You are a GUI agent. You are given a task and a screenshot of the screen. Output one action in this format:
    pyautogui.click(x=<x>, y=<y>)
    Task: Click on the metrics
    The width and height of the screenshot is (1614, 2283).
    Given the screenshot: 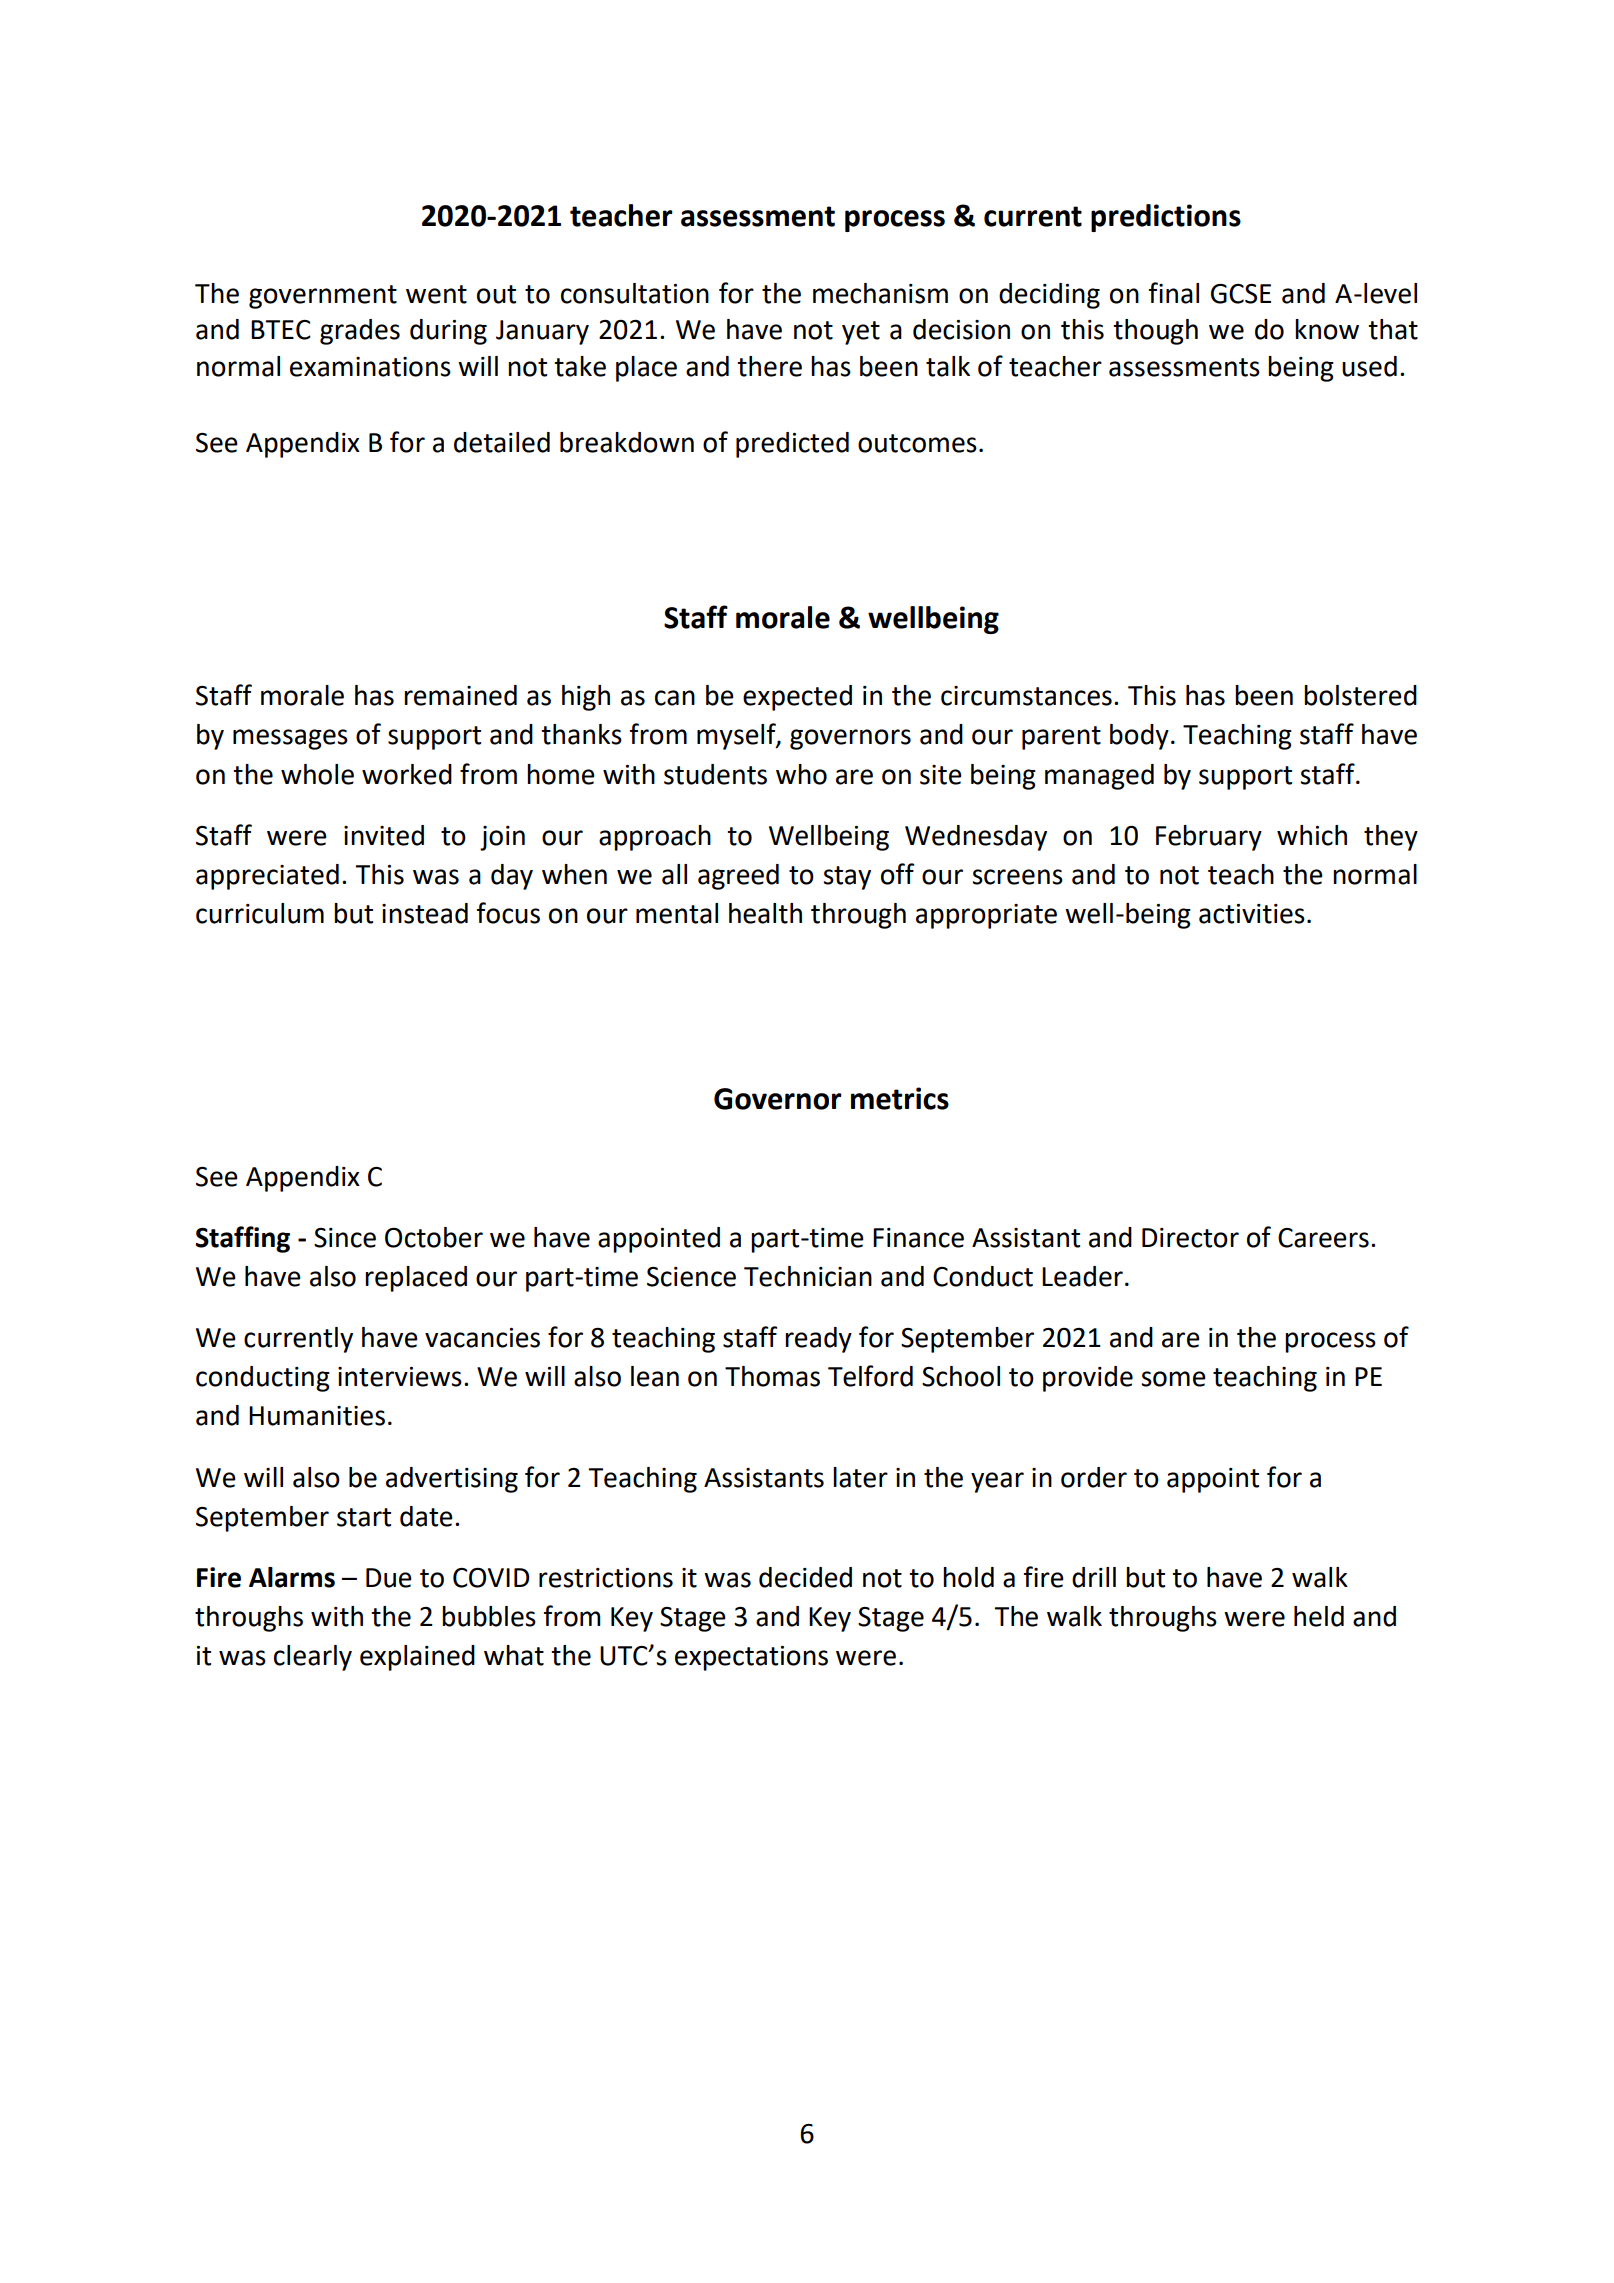 What is the action you would take?
    pyautogui.click(x=900, y=1098)
